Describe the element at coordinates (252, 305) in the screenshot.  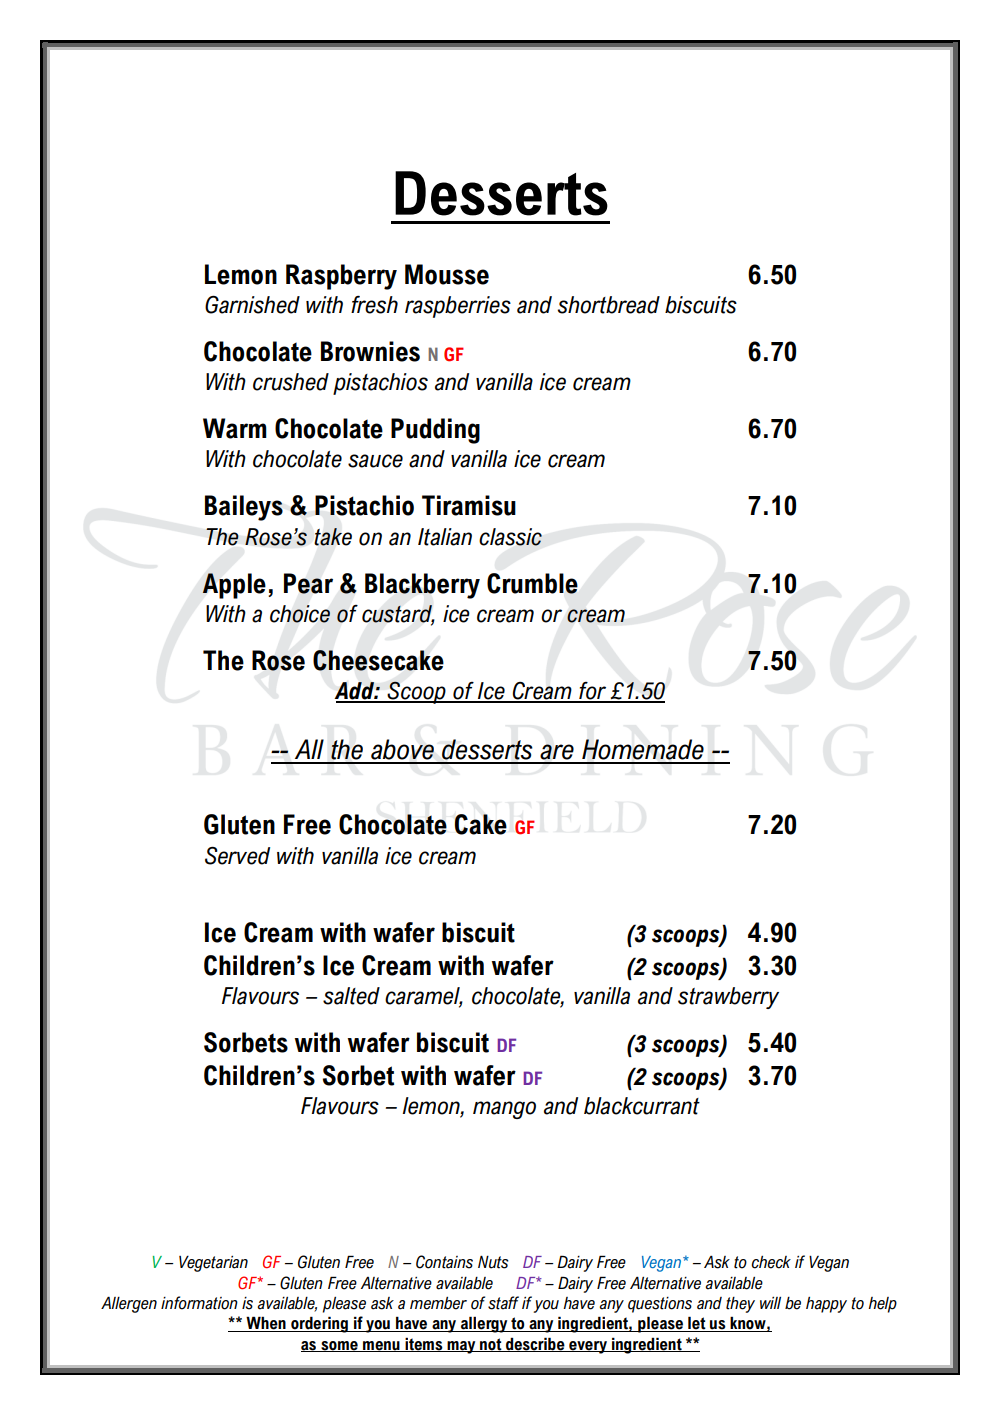
I see `Garnished` at that location.
